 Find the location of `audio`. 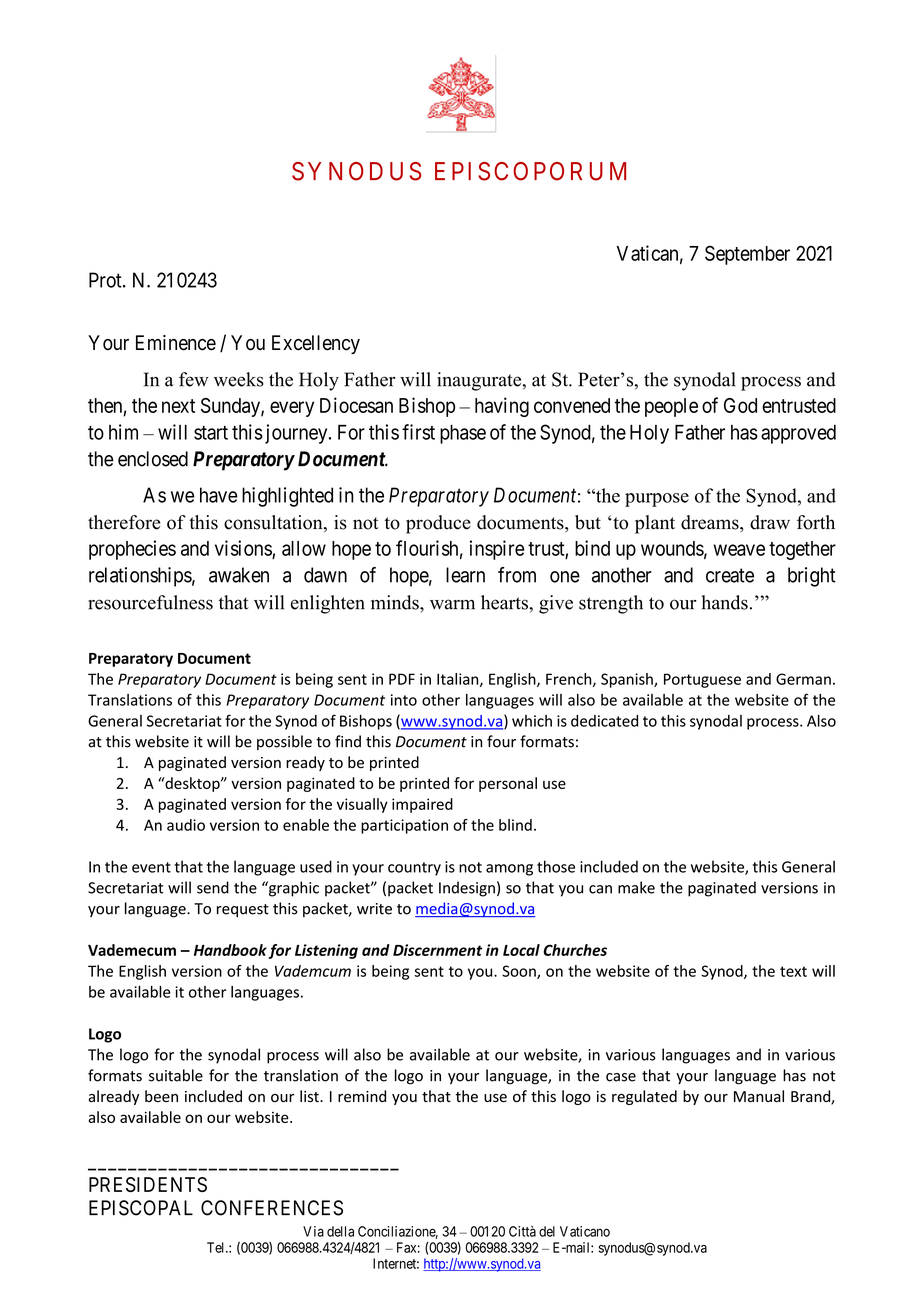

audio is located at coordinates (186, 825).
